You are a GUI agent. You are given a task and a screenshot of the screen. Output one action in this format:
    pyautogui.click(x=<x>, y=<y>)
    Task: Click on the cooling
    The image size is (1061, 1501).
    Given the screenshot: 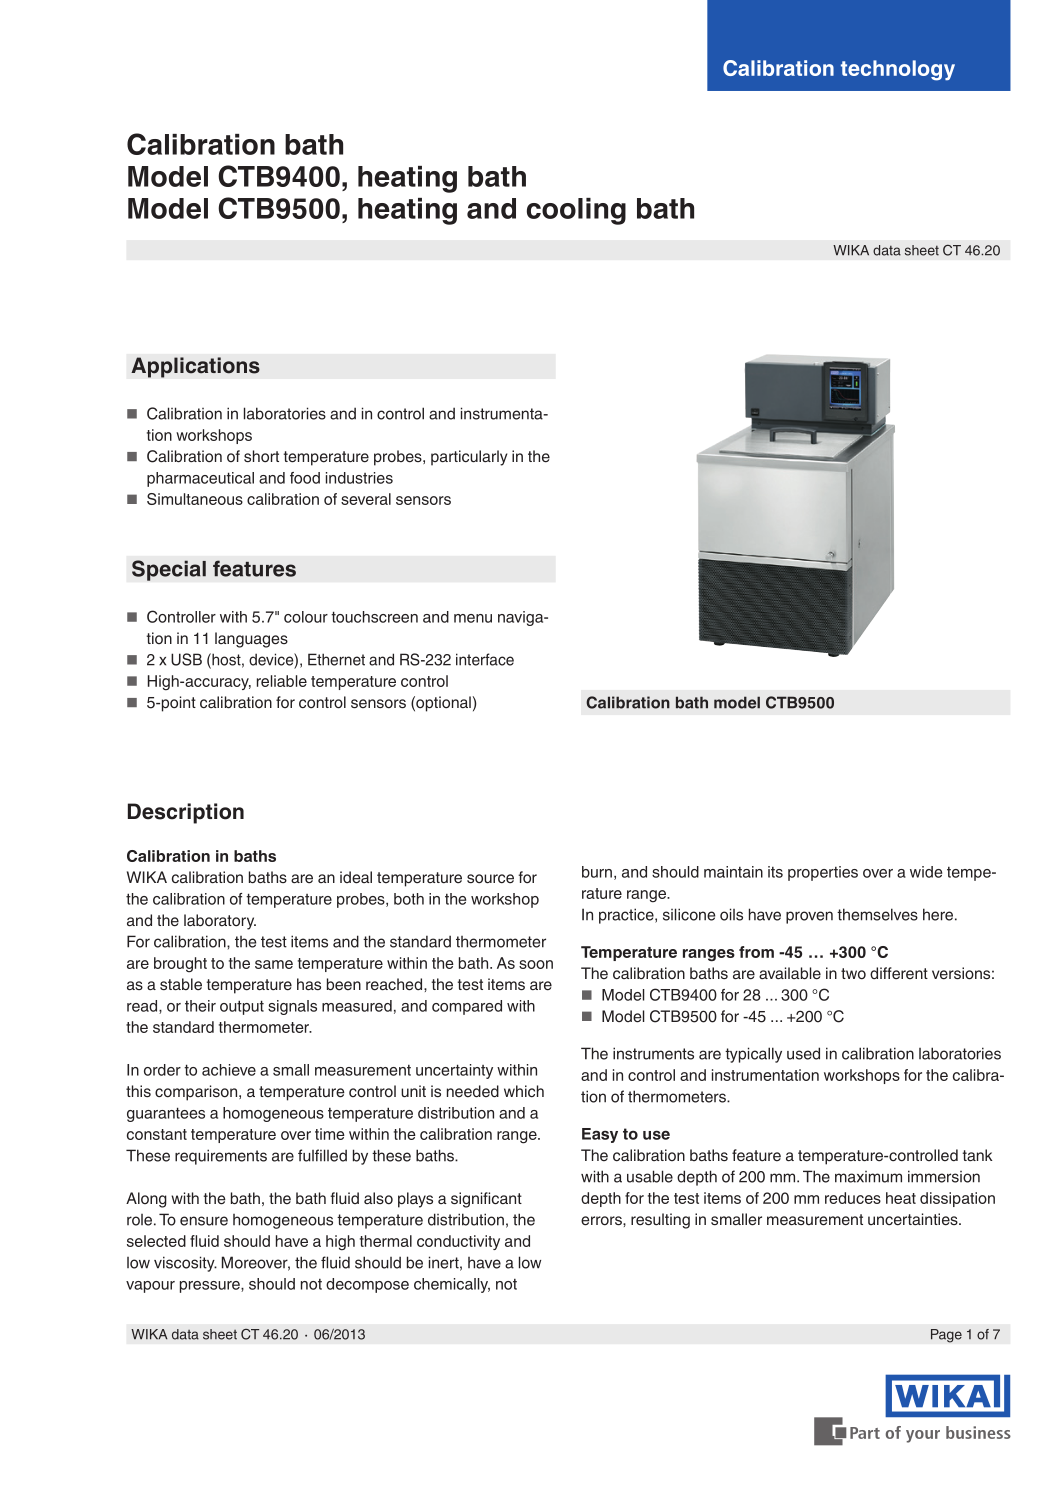 What is the action you would take?
    pyautogui.click(x=576, y=211)
